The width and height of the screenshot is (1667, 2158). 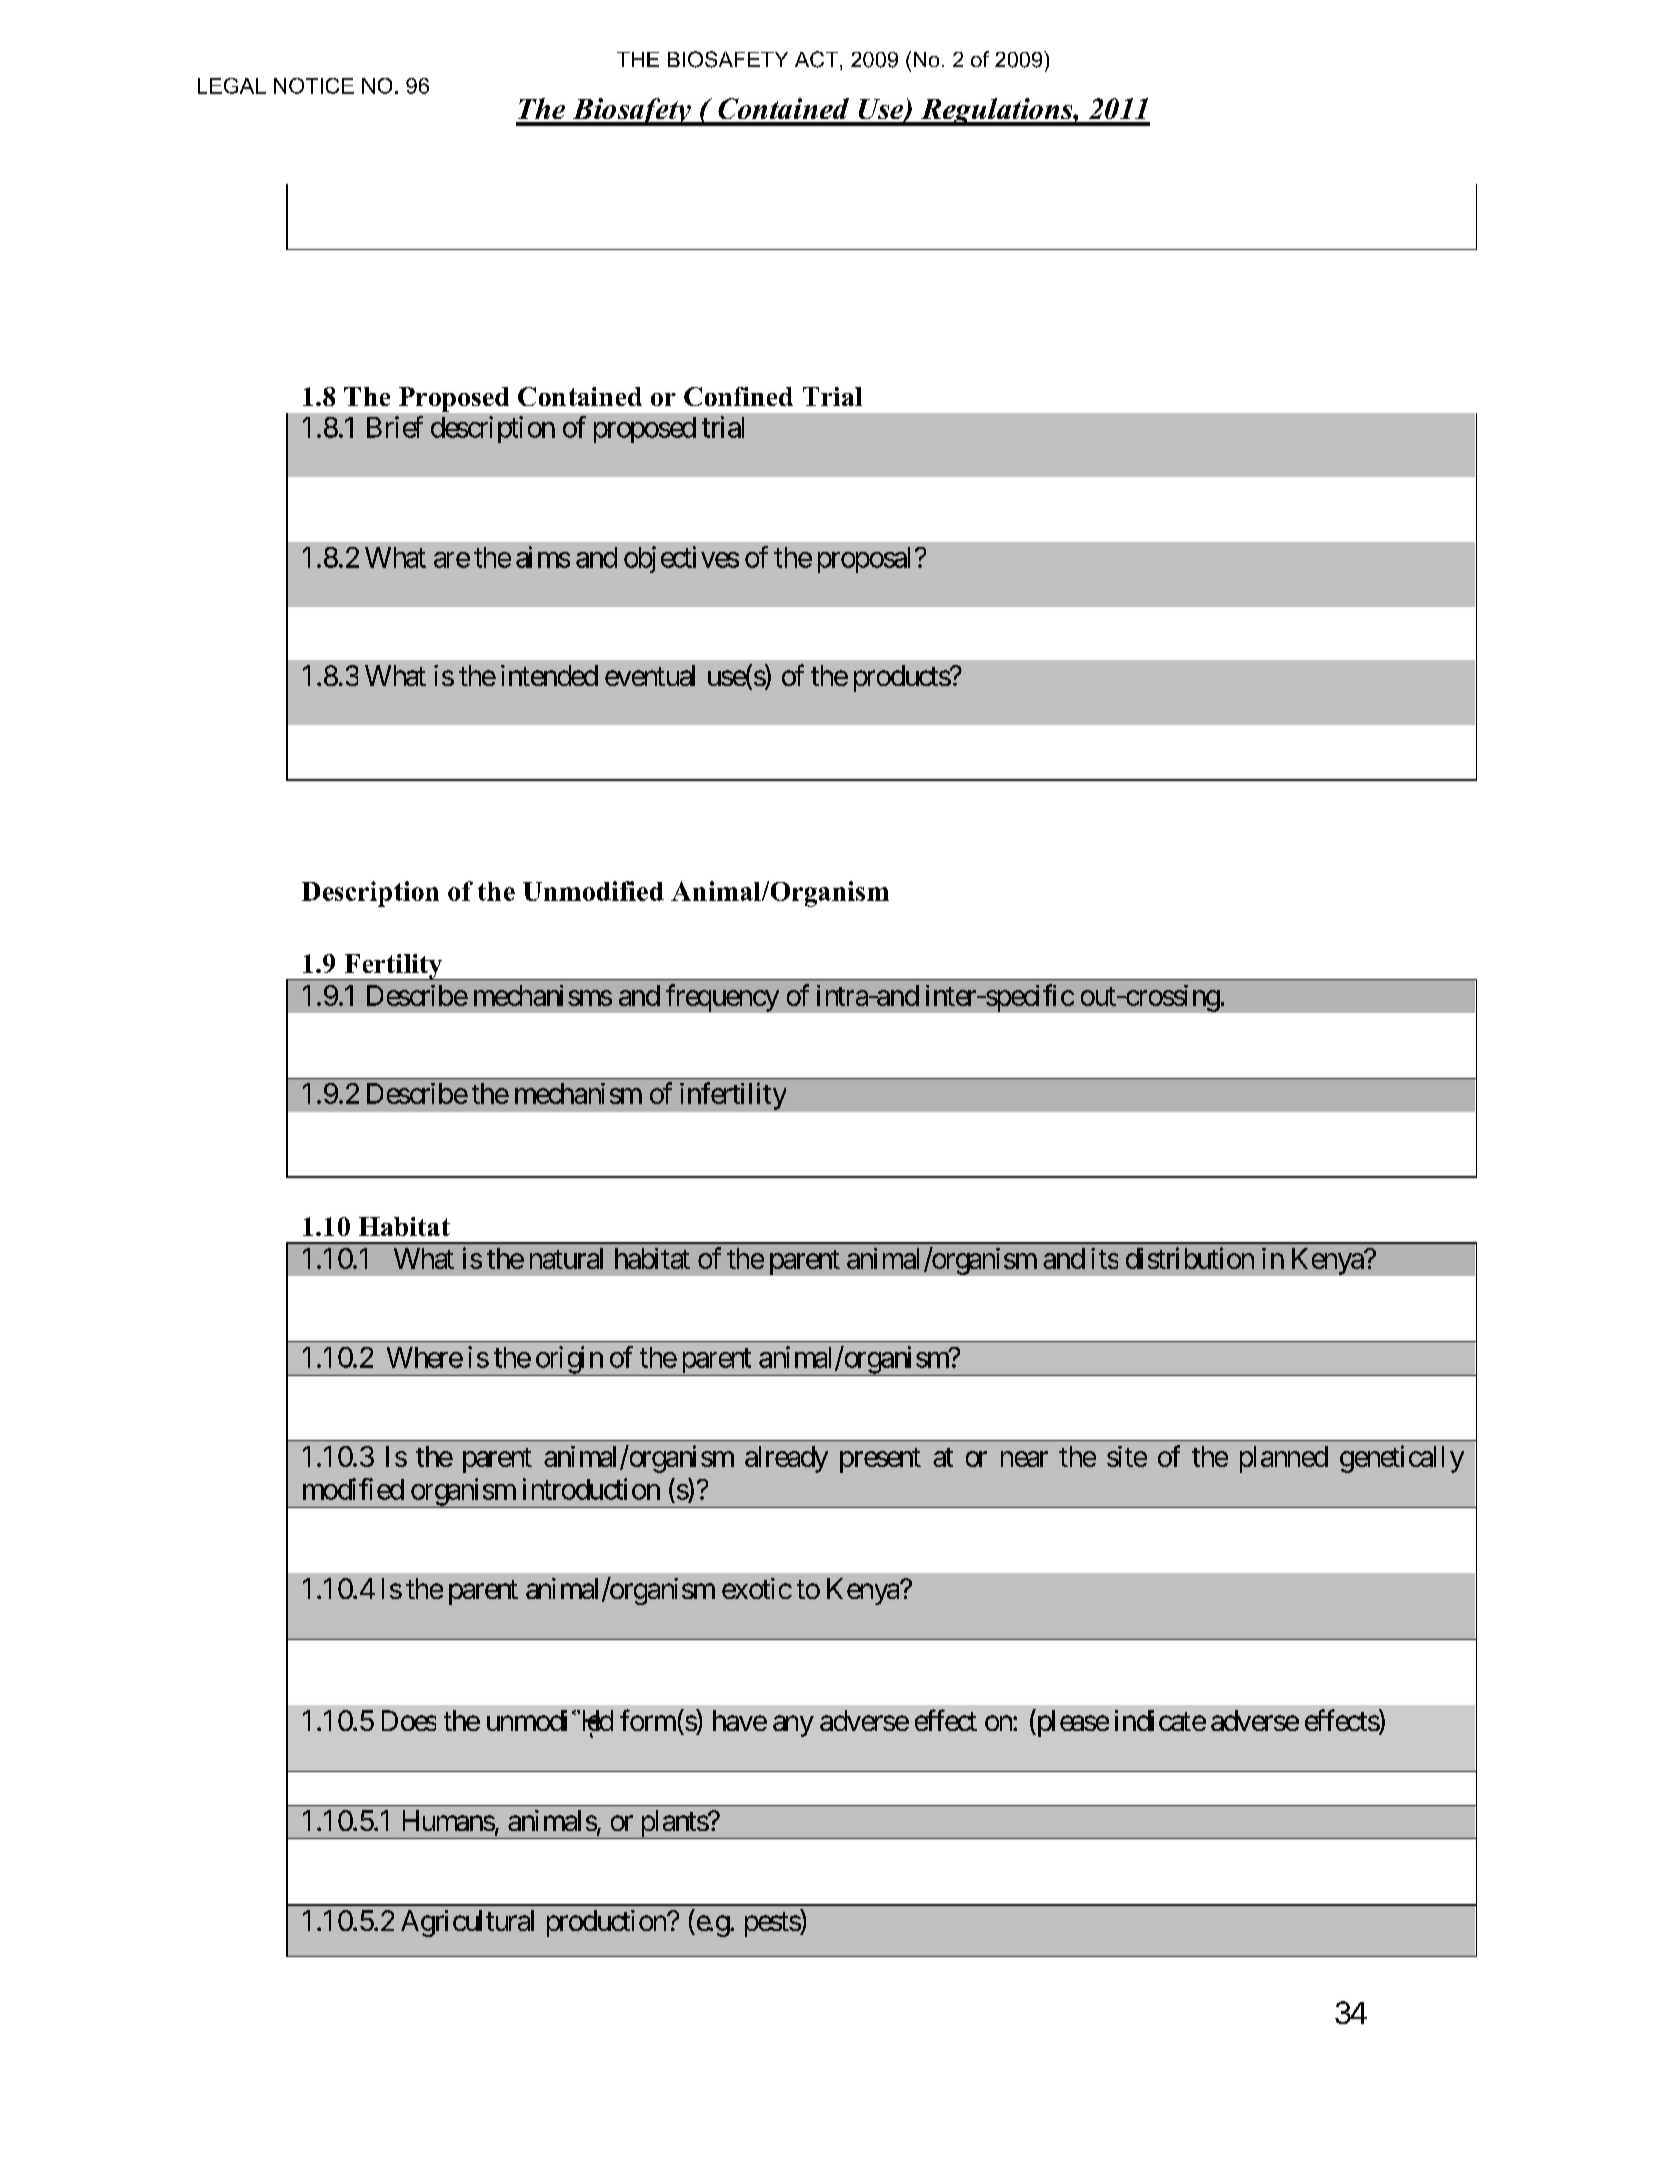 I want to click on NOTICE, so click(x=314, y=86).
